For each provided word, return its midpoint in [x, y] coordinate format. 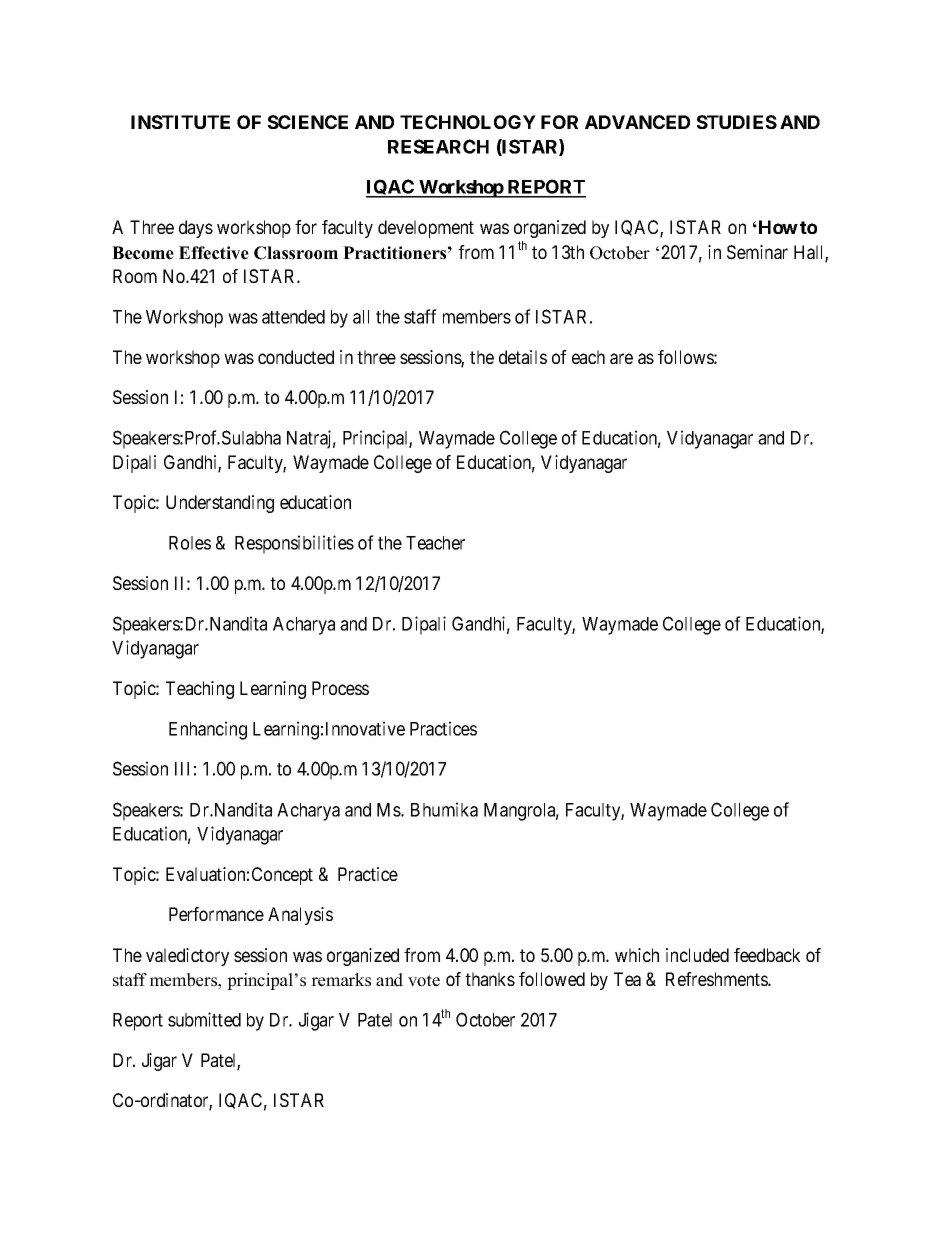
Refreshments [717, 979]
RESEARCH [438, 146]
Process [340, 688]
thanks [490, 979]
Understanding [220, 504]
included [697, 955]
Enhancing [208, 730]
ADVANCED [637, 122]
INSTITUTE [180, 122]
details [523, 357]
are [621, 358]
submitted [204, 1019]
